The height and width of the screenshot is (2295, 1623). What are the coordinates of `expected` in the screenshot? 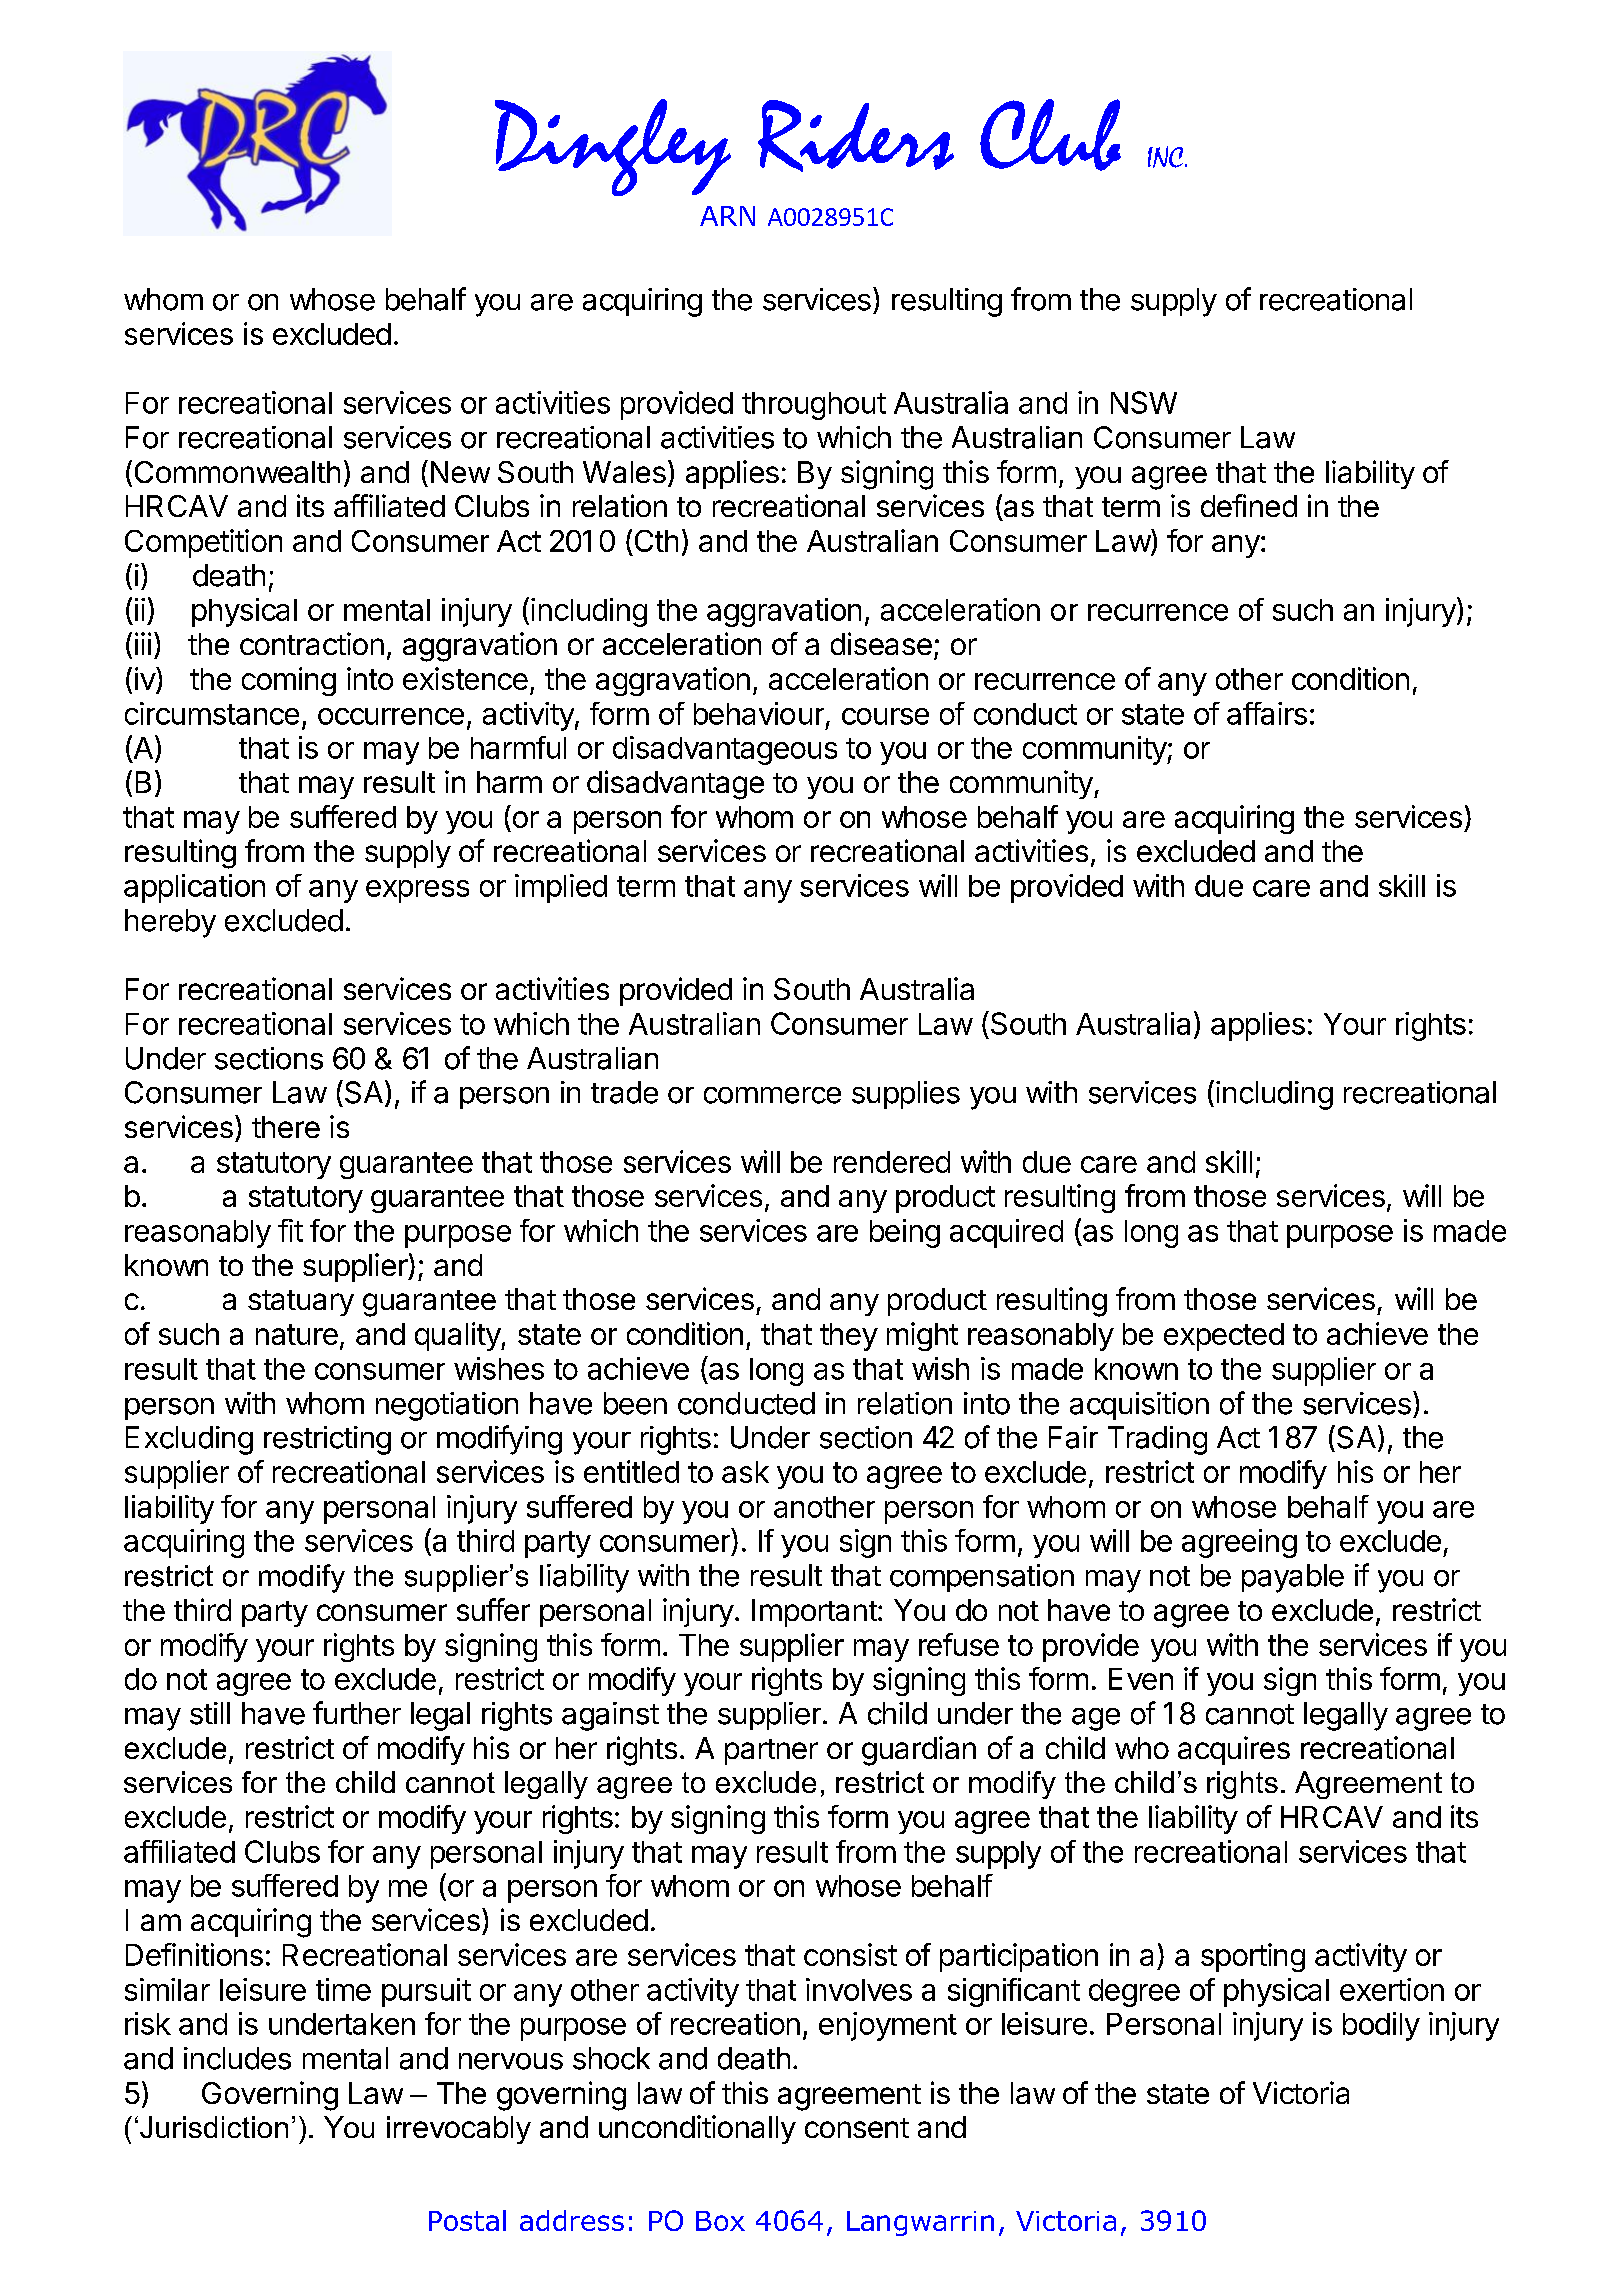 It's located at (1224, 1337).
